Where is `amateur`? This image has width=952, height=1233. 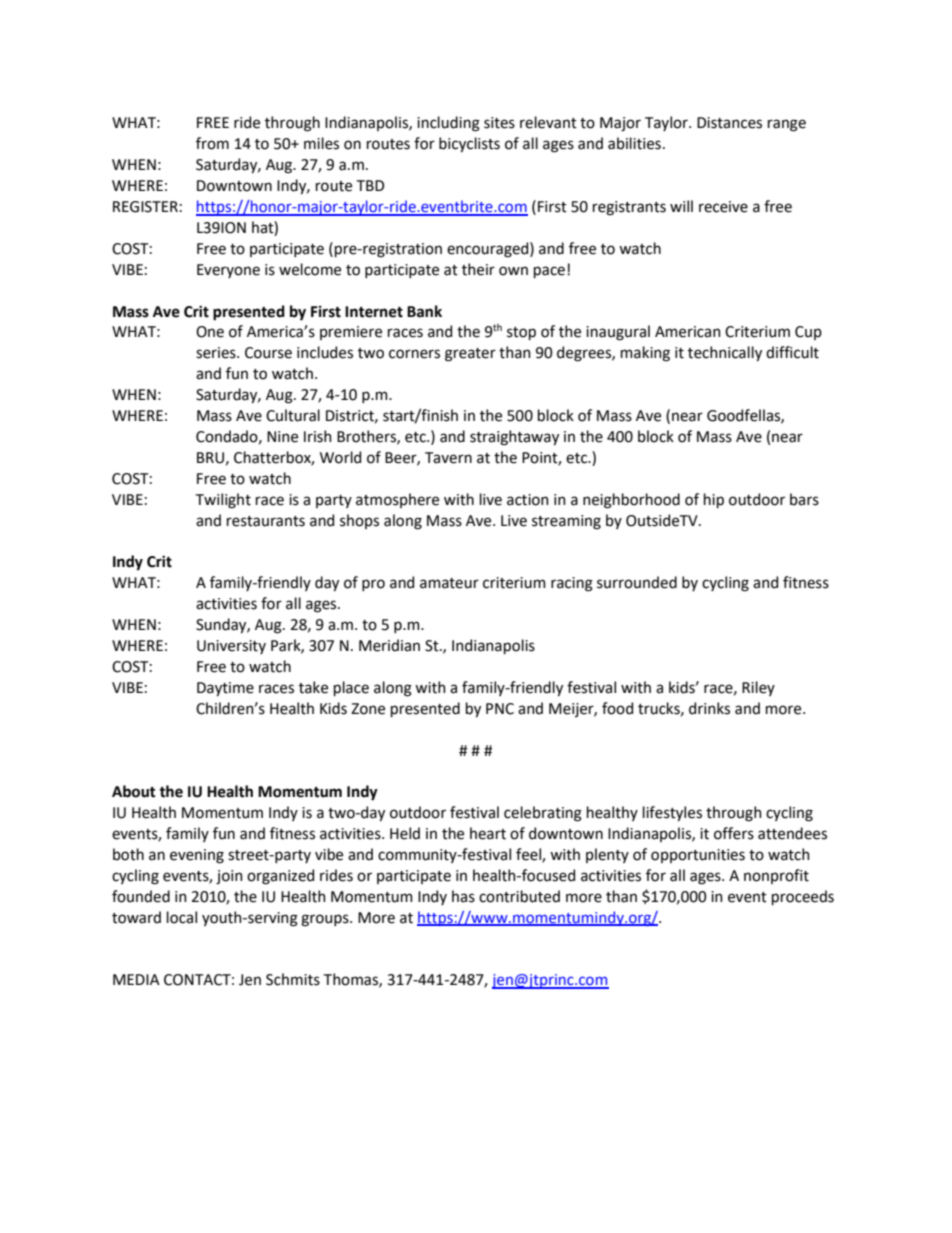
amateur is located at coordinates (449, 583).
